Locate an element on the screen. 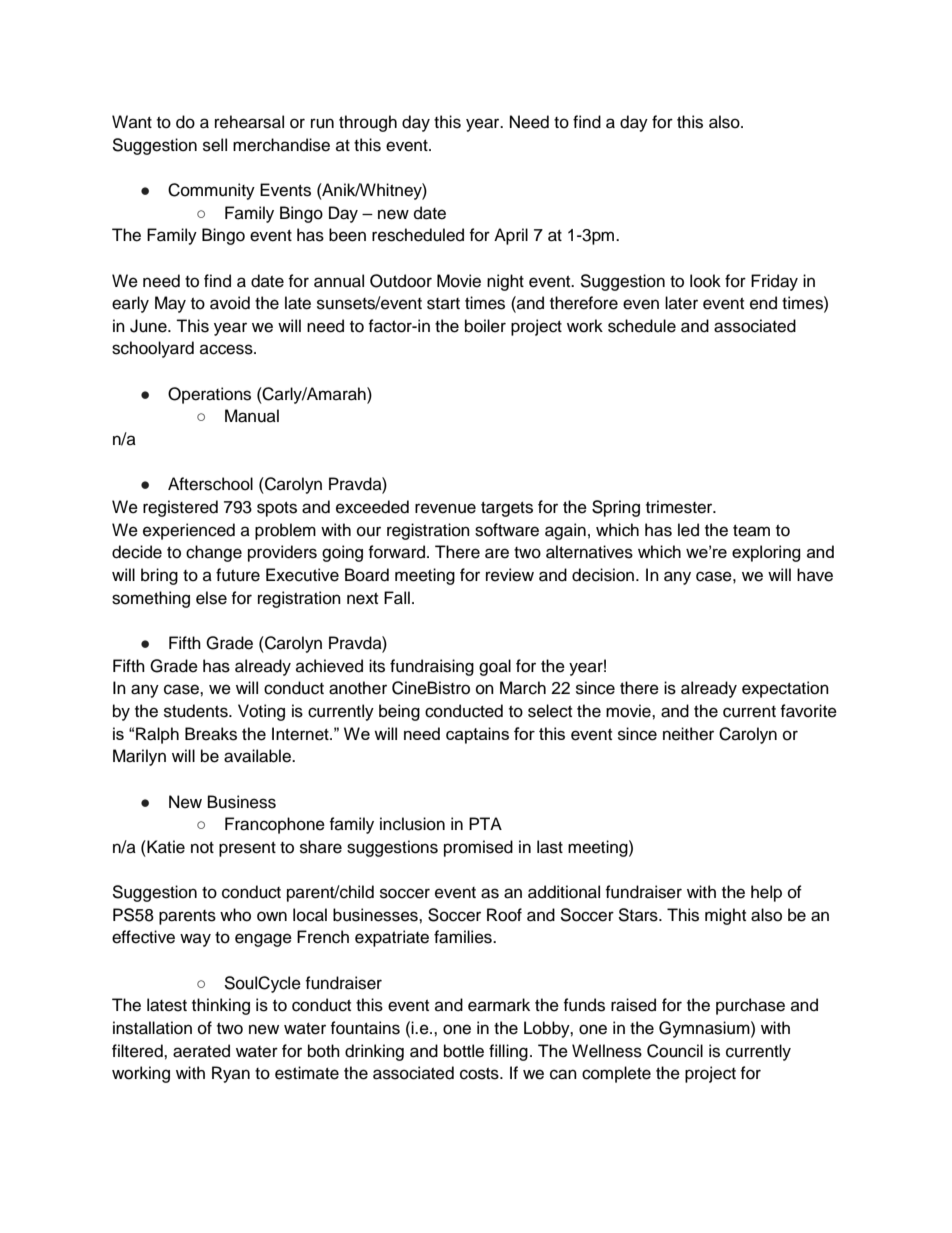  boiler is located at coordinates (485, 326).
